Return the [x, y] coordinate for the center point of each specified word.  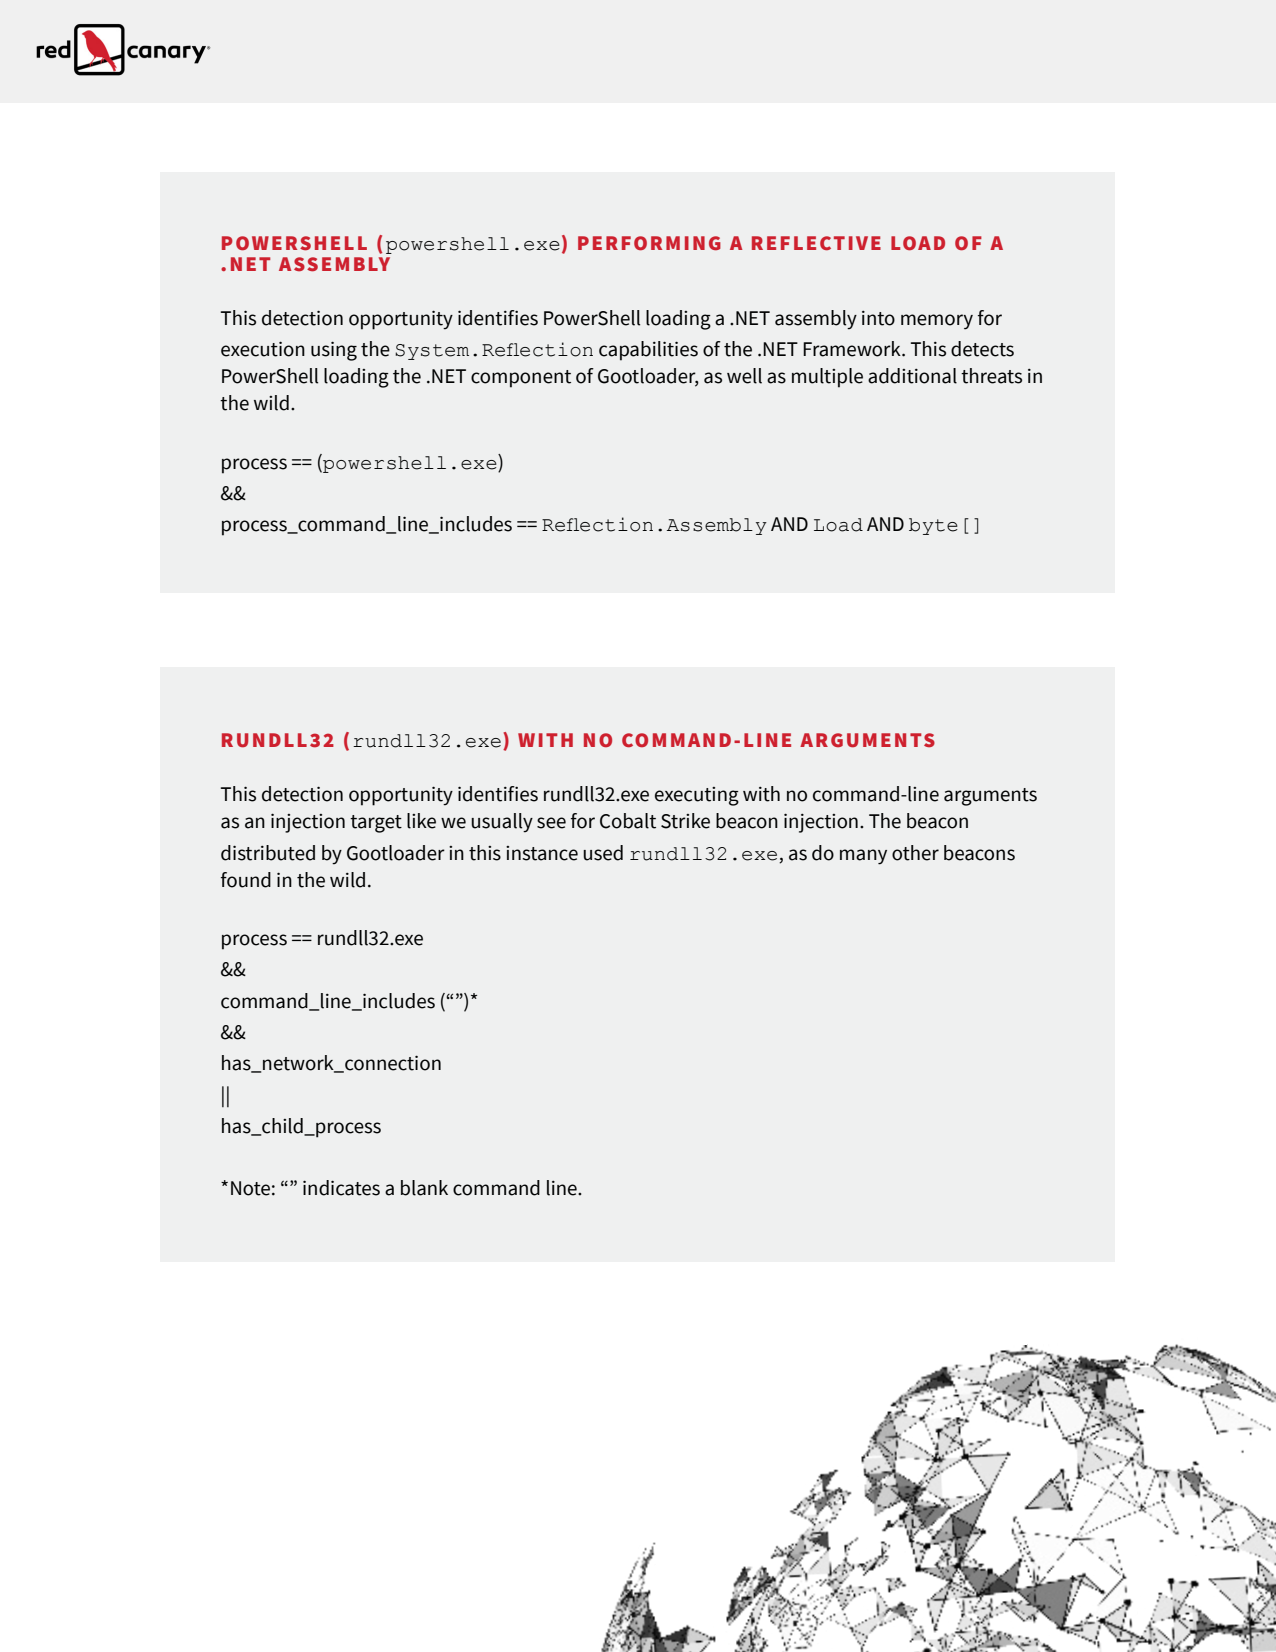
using [334, 351]
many [863, 857]
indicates [341, 1188]
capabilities [648, 351]
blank [424, 1188]
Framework [853, 349]
